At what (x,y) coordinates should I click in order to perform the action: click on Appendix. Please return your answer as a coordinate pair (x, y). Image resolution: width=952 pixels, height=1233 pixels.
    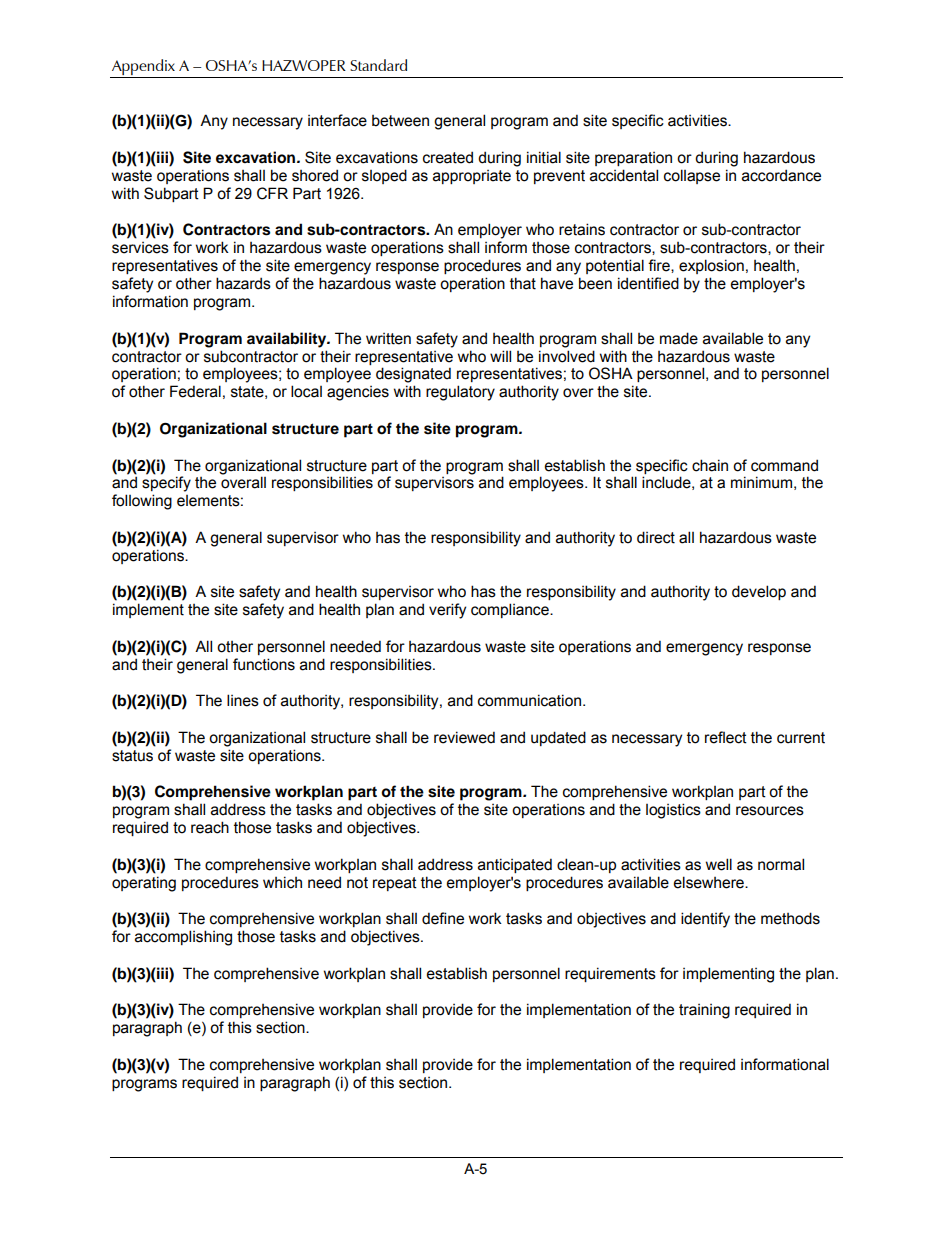
    Looking at the image, I should click on (144, 68).
